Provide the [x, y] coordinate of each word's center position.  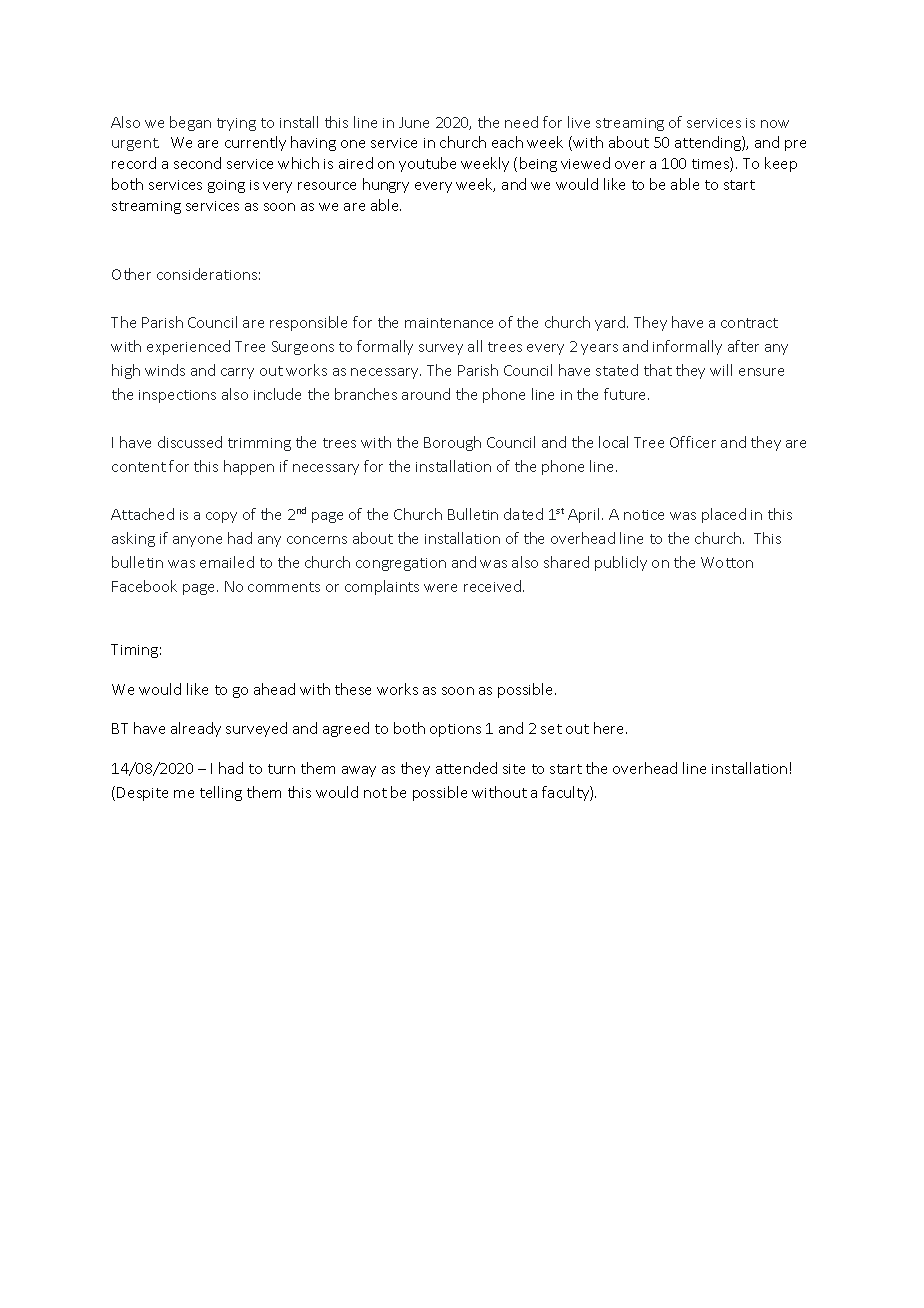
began [190, 123]
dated [523, 514]
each [507, 142]
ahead [274, 689]
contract [749, 323]
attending [709, 143]
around [426, 394]
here [610, 728]
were [440, 588]
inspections [177, 396]
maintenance [449, 323]
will [721, 370]
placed [724, 515]
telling [221, 793]
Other [131, 274]
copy [221, 517]
